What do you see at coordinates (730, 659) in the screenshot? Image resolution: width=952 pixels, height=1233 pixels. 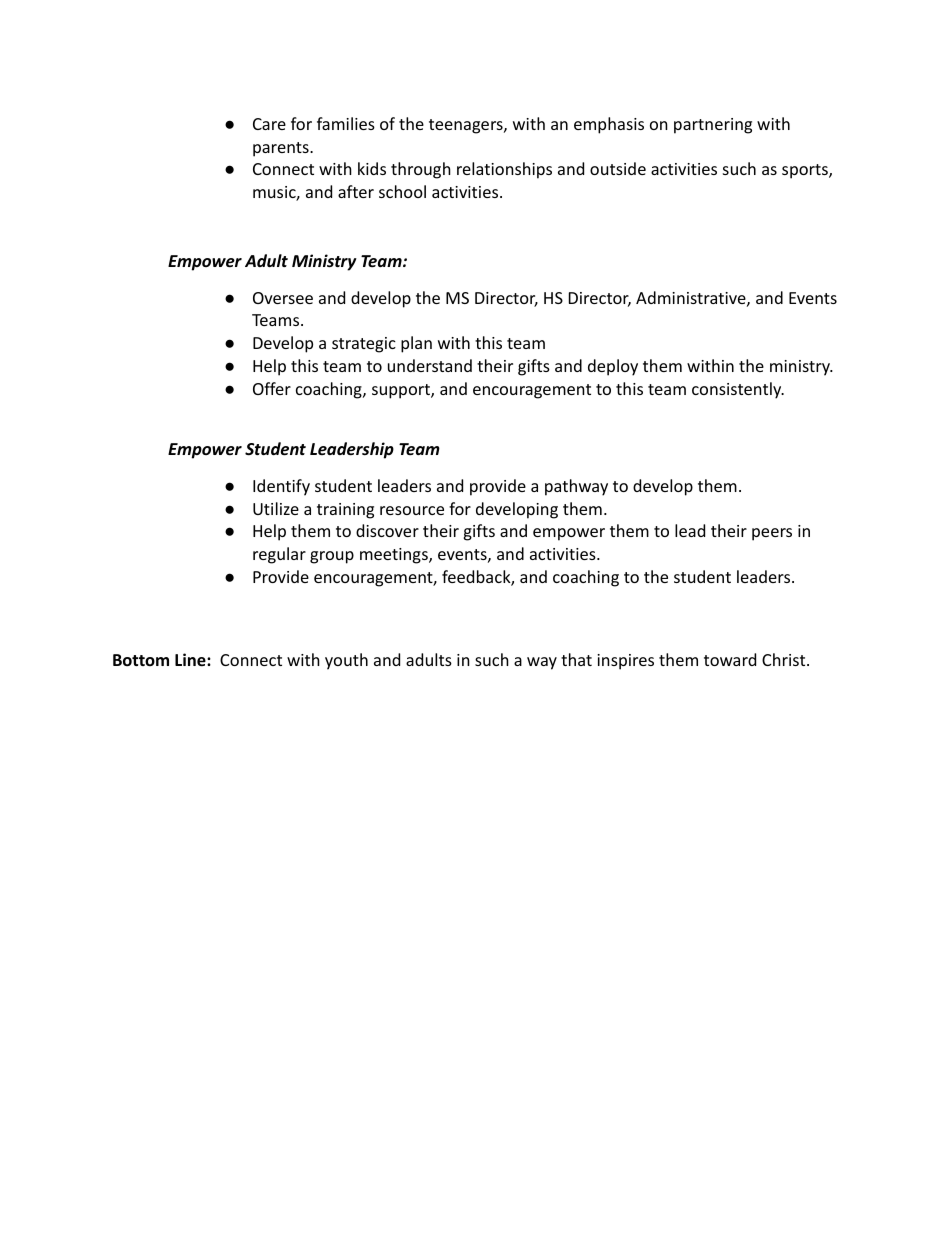 I see `toward` at bounding box center [730, 659].
